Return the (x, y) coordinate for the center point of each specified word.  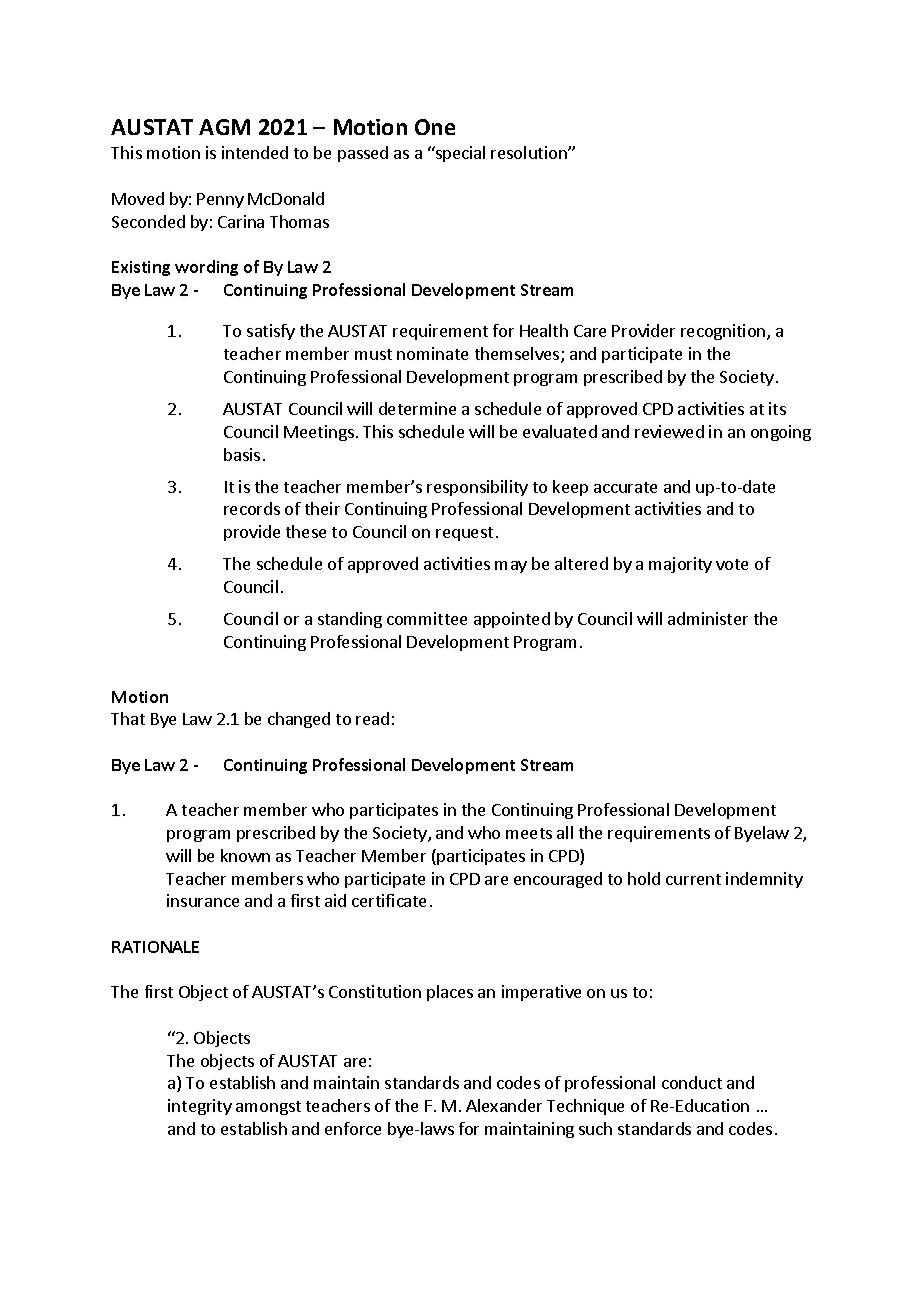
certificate (389, 900)
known (245, 855)
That (128, 718)
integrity (200, 1107)
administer (708, 618)
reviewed (669, 431)
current (693, 879)
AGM (224, 127)
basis (242, 454)
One (435, 127)
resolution (530, 152)
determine (417, 408)
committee (427, 618)
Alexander (504, 1105)
